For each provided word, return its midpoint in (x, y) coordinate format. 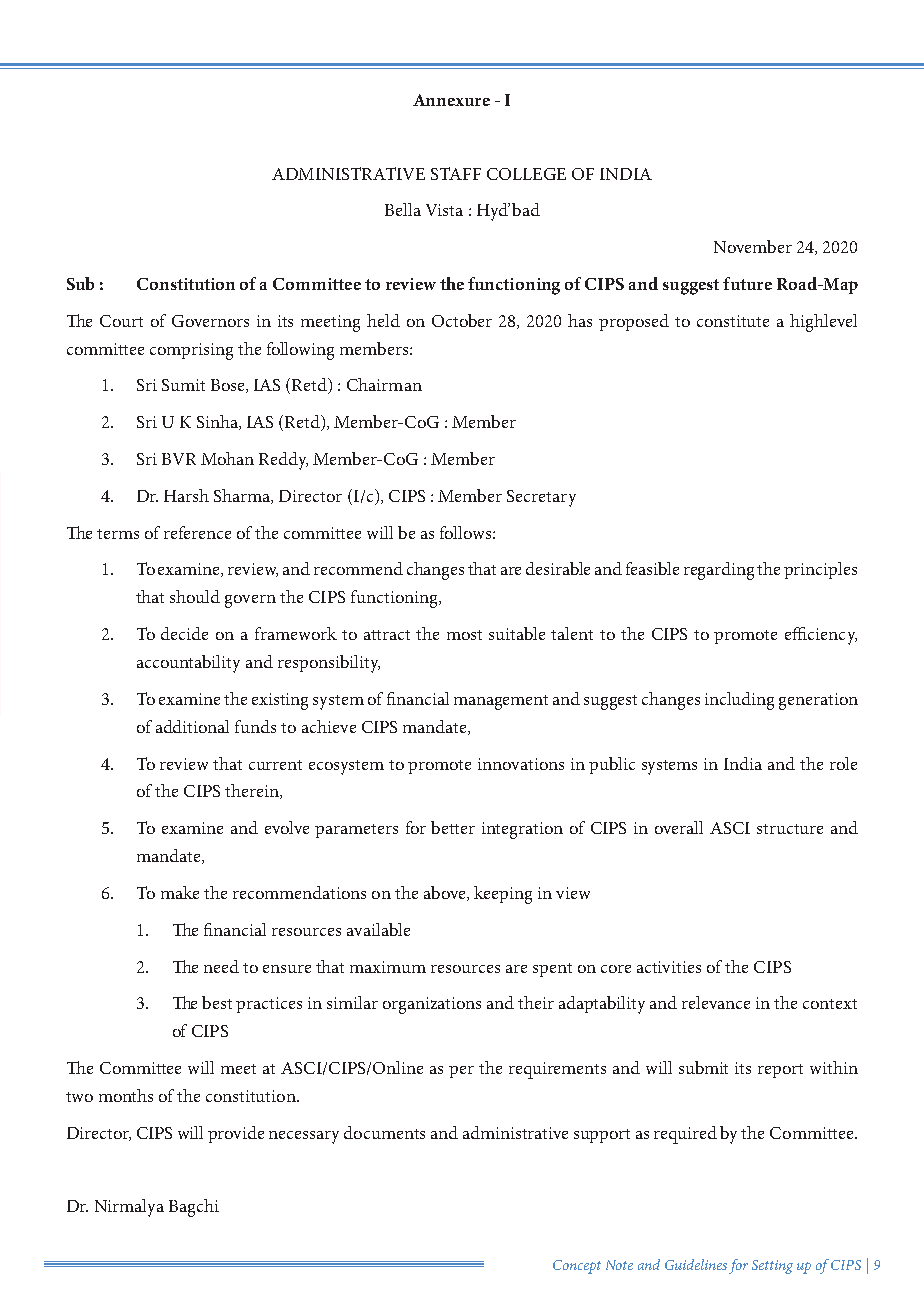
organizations (432, 1005)
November (753, 246)
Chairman (384, 384)
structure (790, 829)
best (217, 1002)
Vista (444, 210)
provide (236, 1134)
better (453, 827)
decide (184, 633)
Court (121, 321)
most (464, 635)
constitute (733, 321)
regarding (719, 571)
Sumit (183, 385)
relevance (716, 1002)
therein (253, 791)
